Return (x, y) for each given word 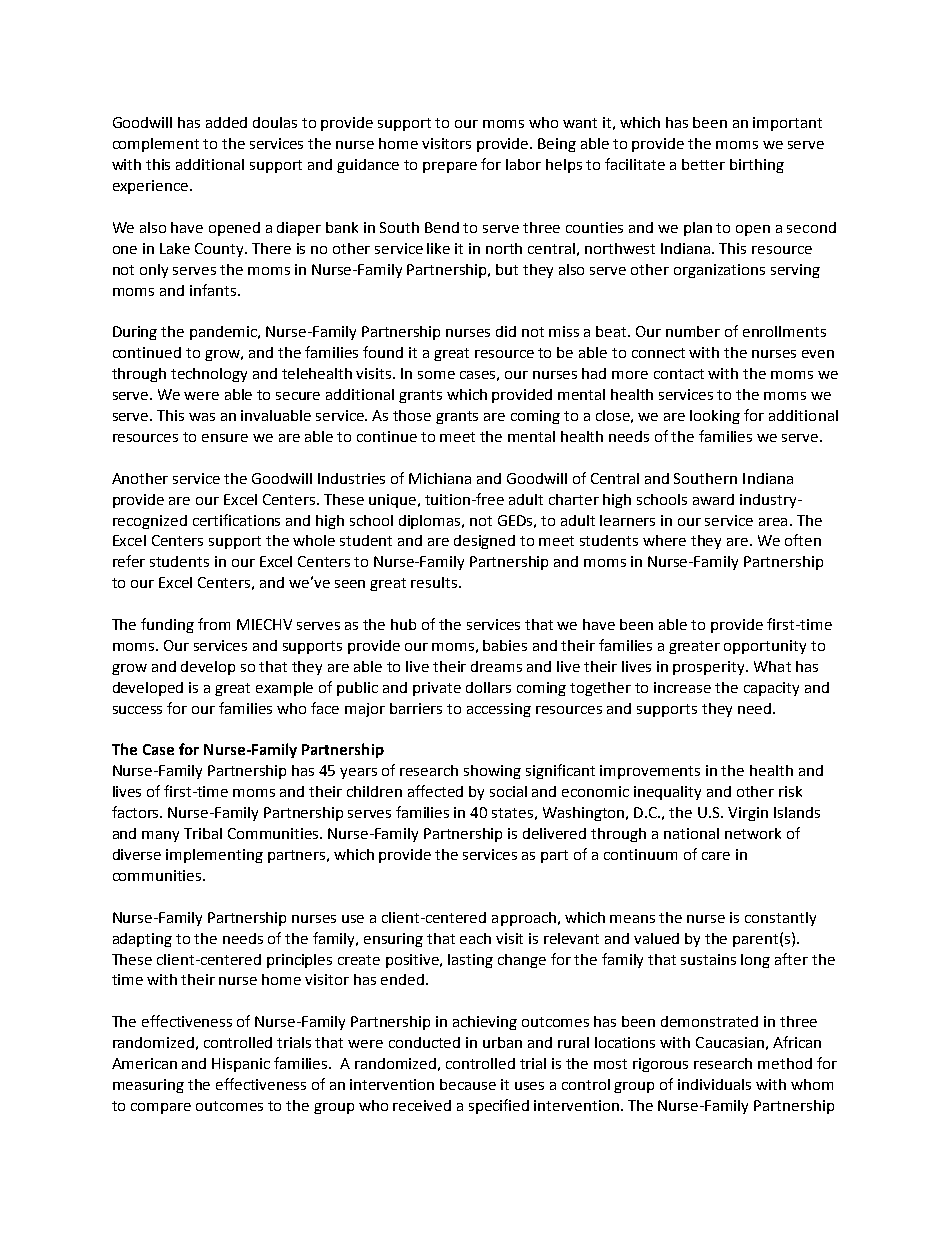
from (214, 624)
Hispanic (241, 1065)
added (226, 122)
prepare (450, 167)
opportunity (765, 647)
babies (505, 645)
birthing (757, 166)
